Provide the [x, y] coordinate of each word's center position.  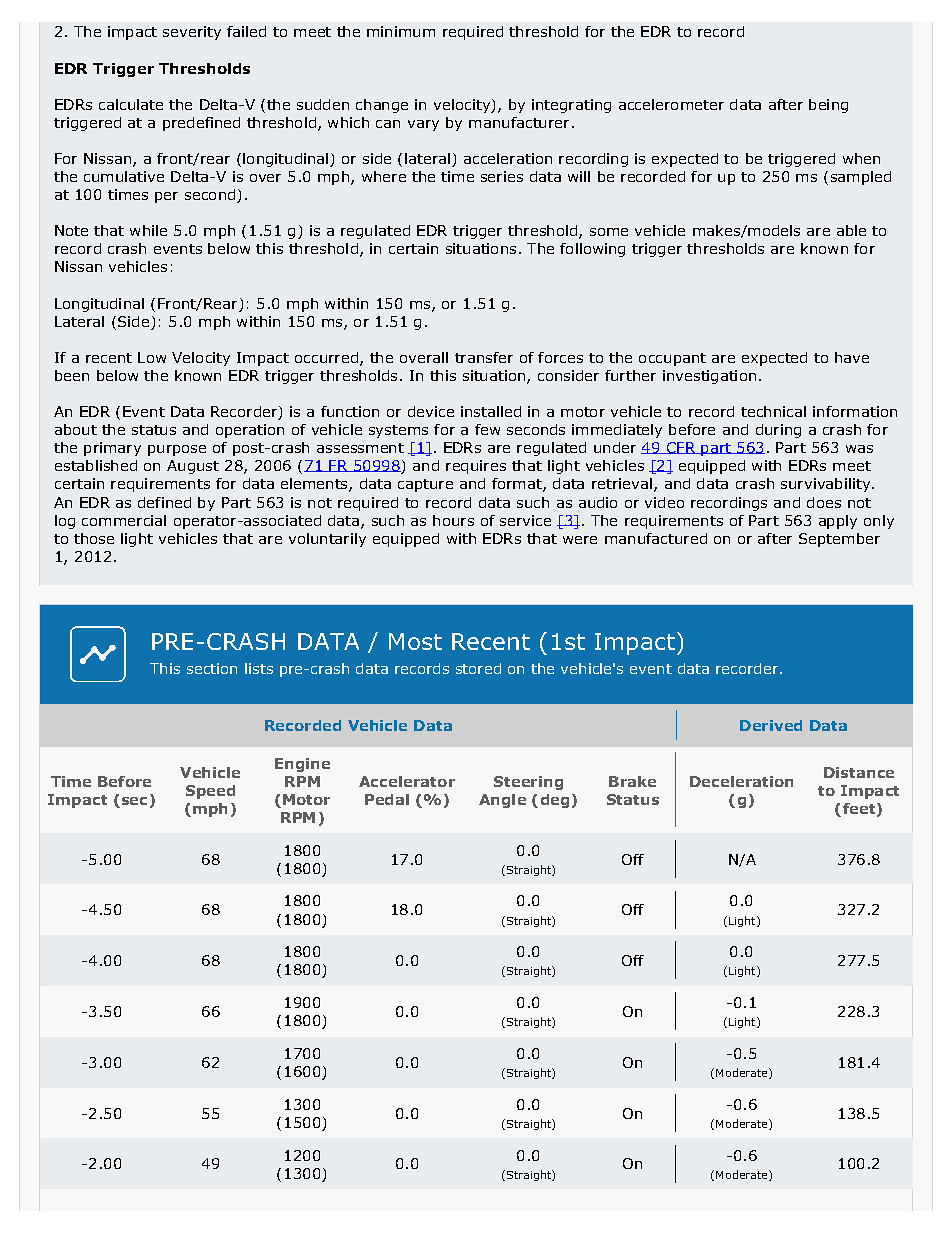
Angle [502, 801]
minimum [401, 31]
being [828, 106]
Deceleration [741, 781]
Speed [210, 792]
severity [192, 33]
